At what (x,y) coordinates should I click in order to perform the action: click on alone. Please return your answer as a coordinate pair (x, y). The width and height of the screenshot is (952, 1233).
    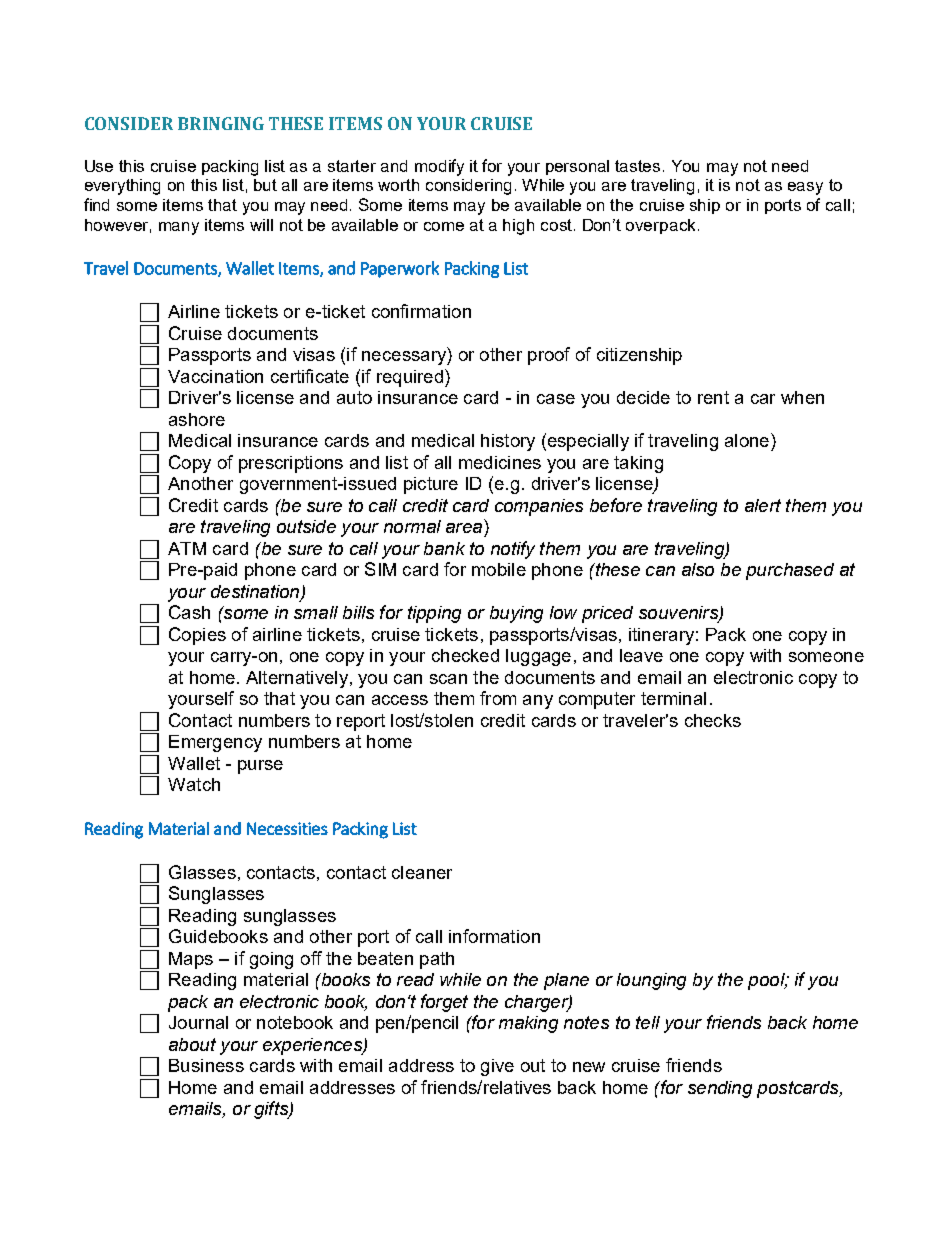
    Looking at the image, I should click on (747, 440).
